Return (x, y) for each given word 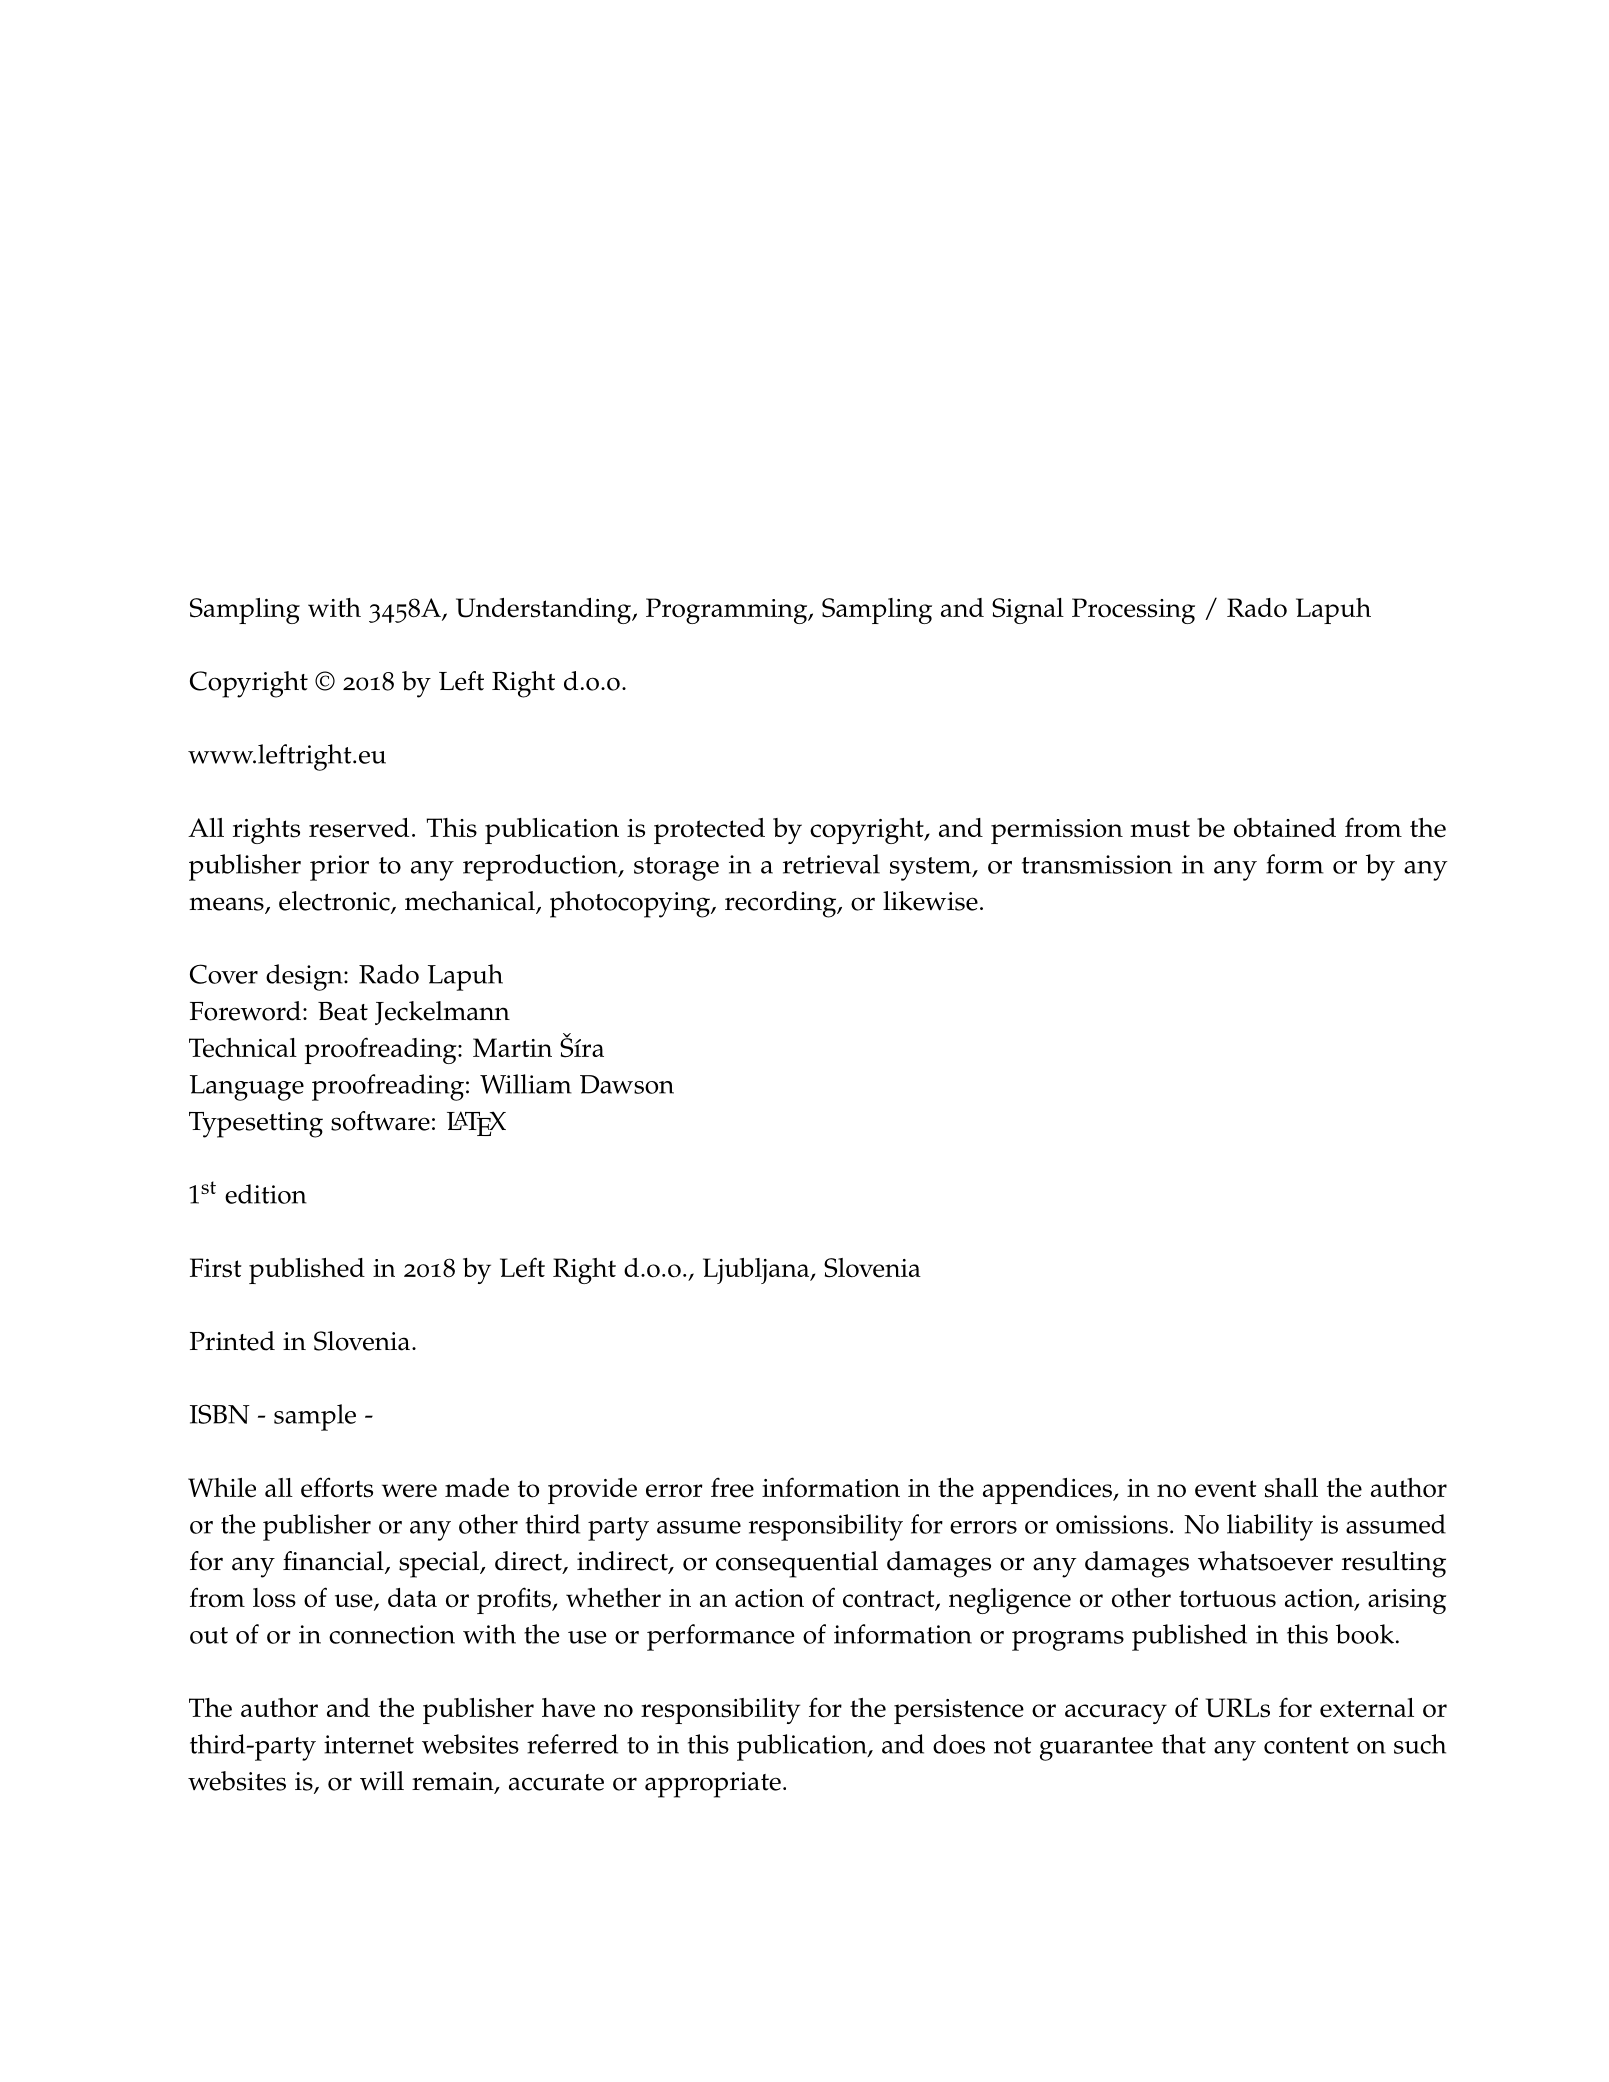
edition (266, 1194)
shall (1291, 1488)
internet (369, 1744)
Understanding (545, 611)
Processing (1133, 611)
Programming (728, 611)
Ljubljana (757, 1271)
